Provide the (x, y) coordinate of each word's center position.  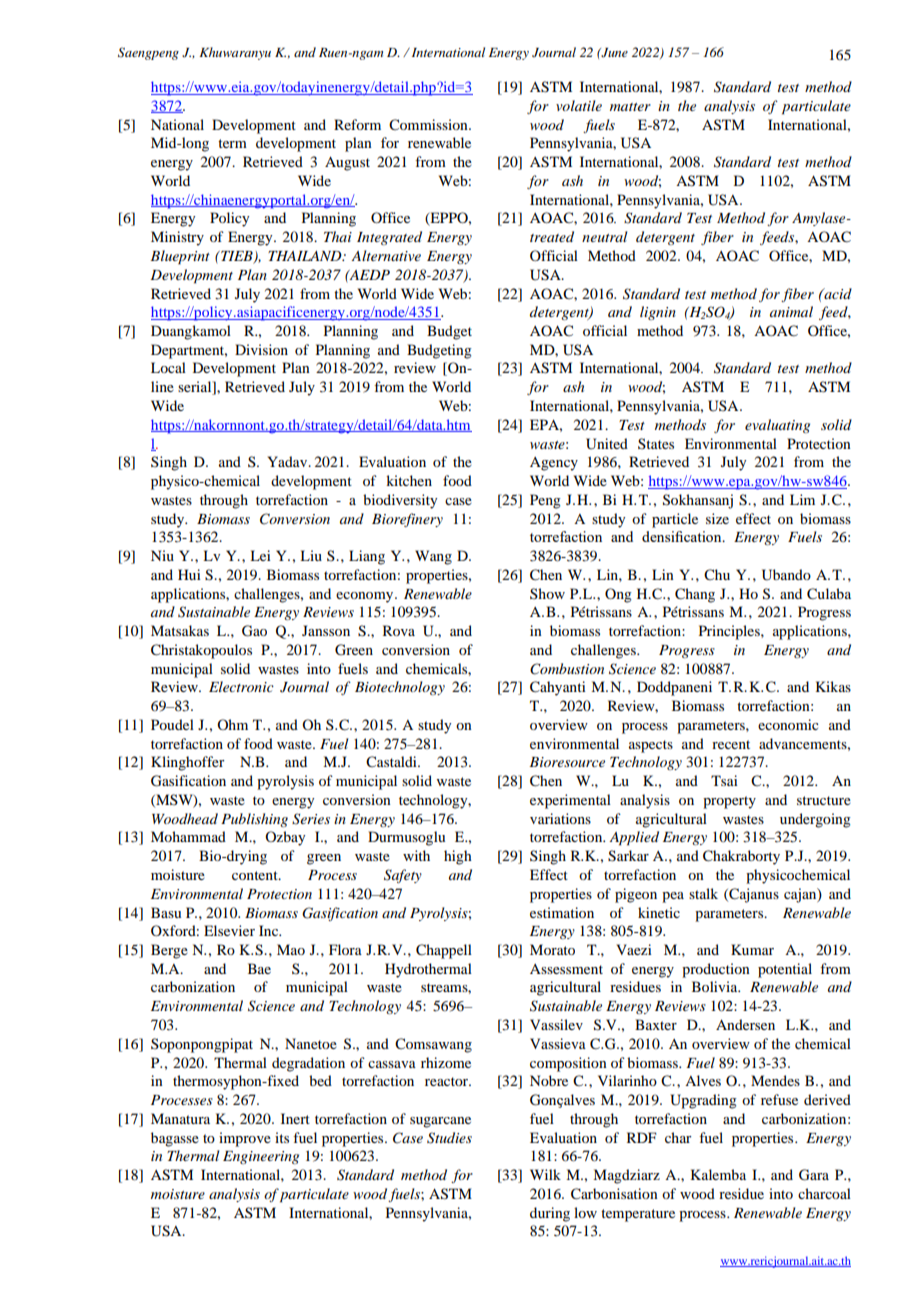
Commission (429, 125)
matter (630, 107)
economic (788, 724)
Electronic (241, 686)
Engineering (261, 1157)
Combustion (567, 669)
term (232, 143)
